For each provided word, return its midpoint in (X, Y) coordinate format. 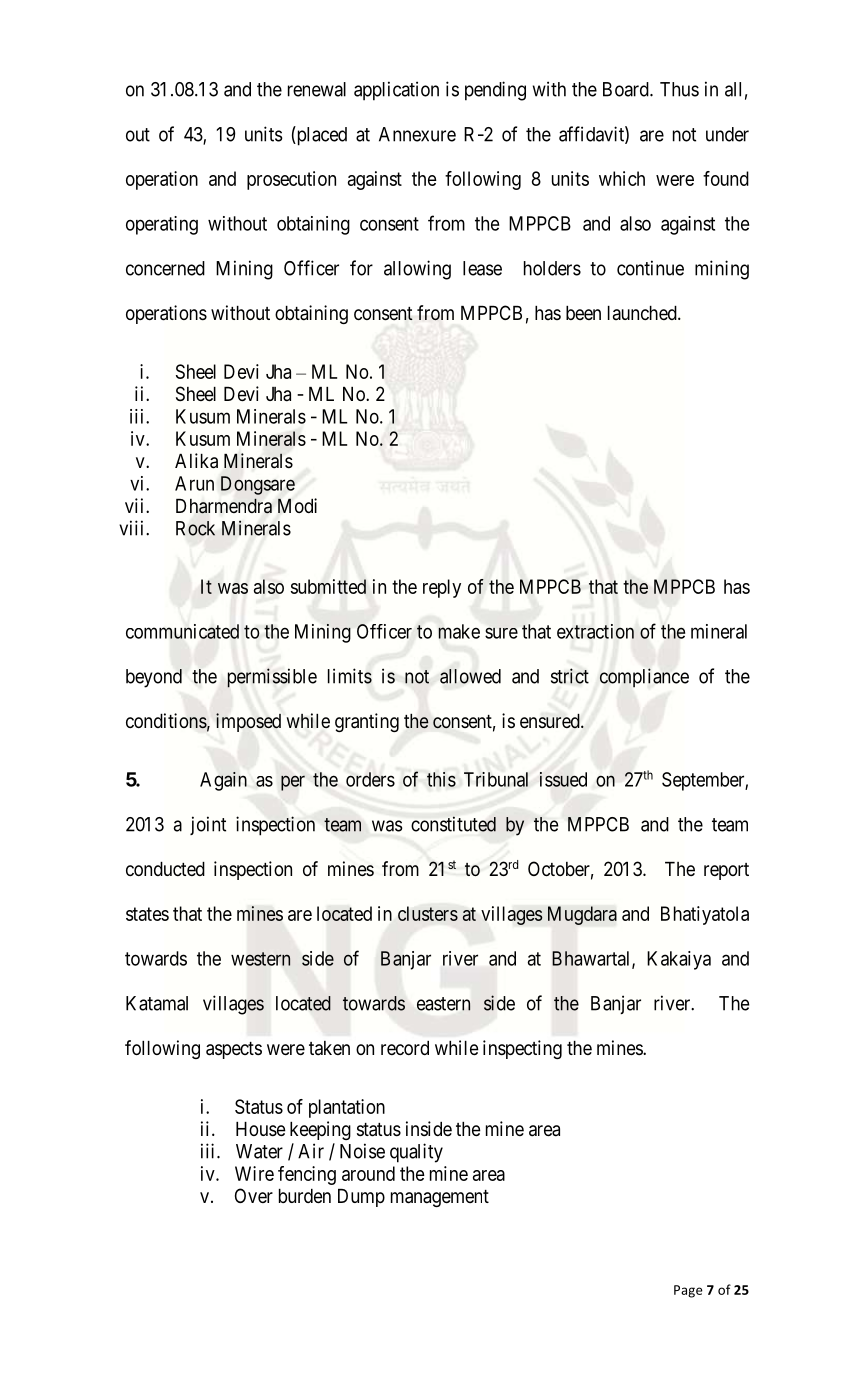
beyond (154, 678)
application (396, 91)
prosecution (291, 180)
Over (254, 1195)
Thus (679, 89)
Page (688, 1291)
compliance (644, 678)
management (440, 1198)
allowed (470, 676)
